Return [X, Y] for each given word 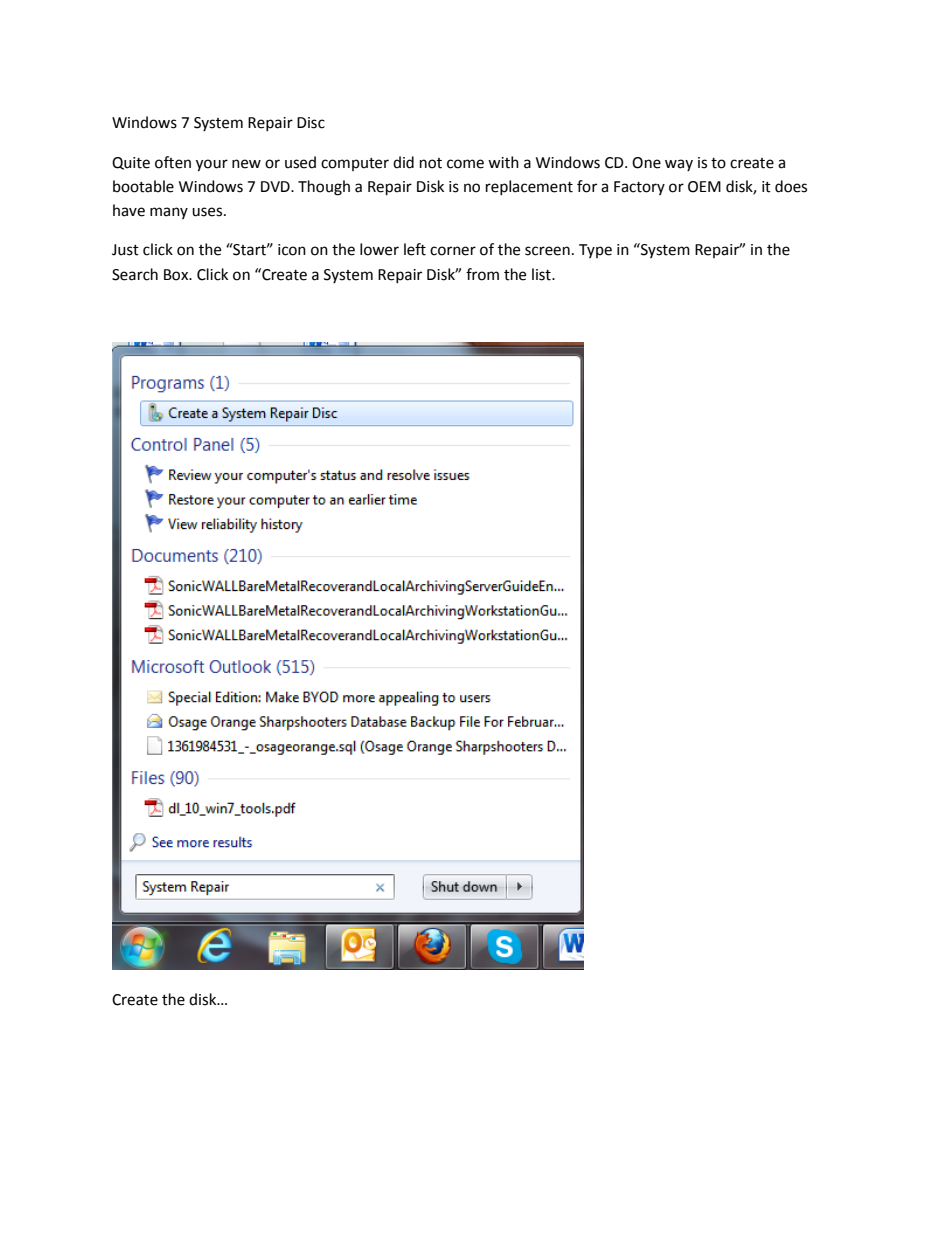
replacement [529, 187]
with [503, 162]
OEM [704, 187]
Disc [311, 123]
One [646, 163]
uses [208, 212]
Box [177, 275]
